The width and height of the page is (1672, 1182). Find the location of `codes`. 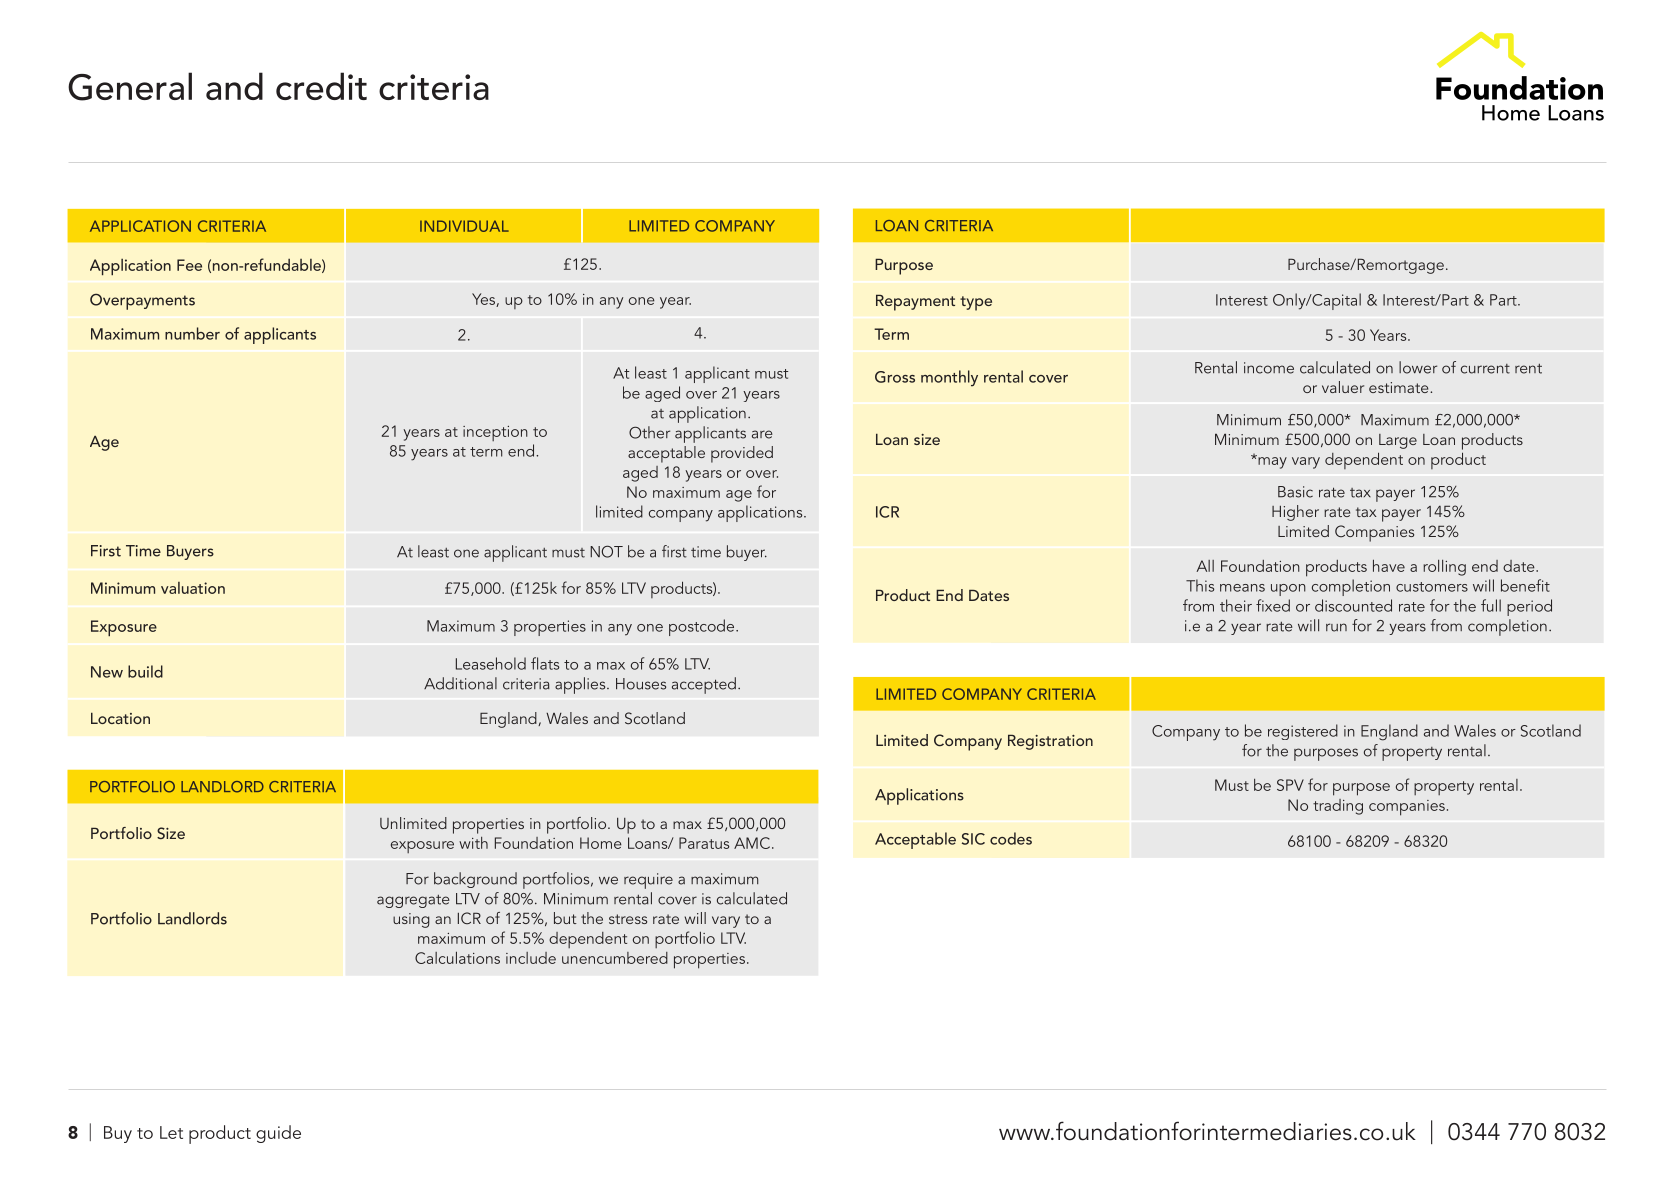

codes is located at coordinates (1011, 838).
